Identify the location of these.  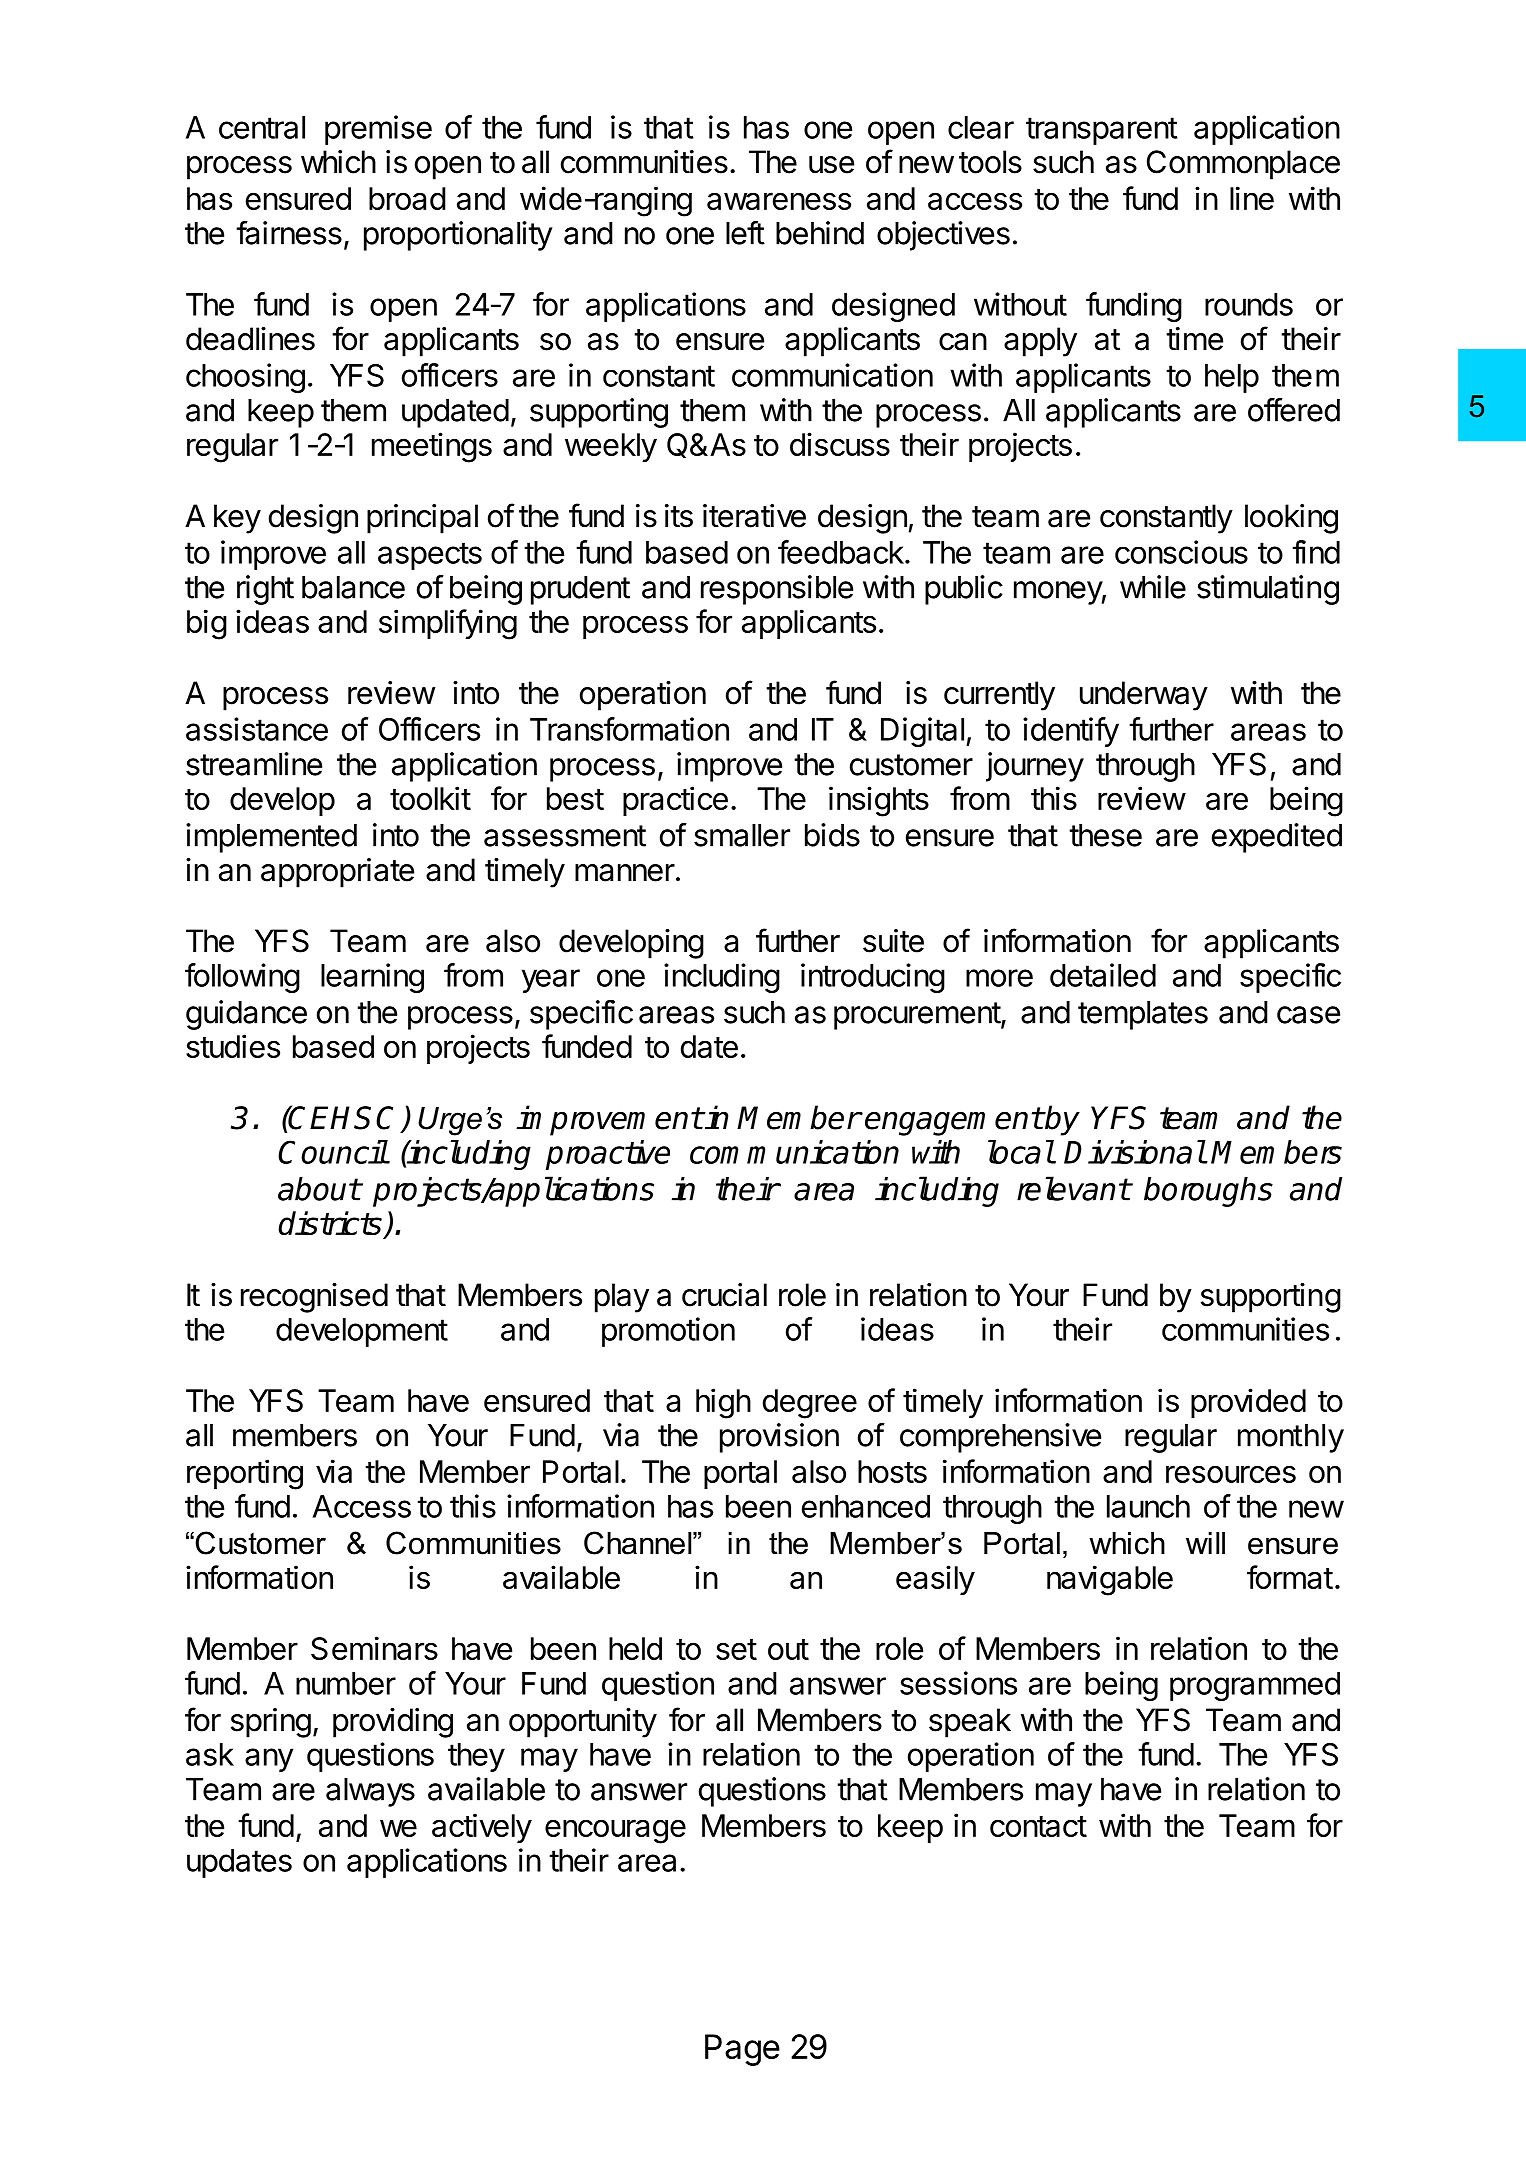
(1105, 835).
